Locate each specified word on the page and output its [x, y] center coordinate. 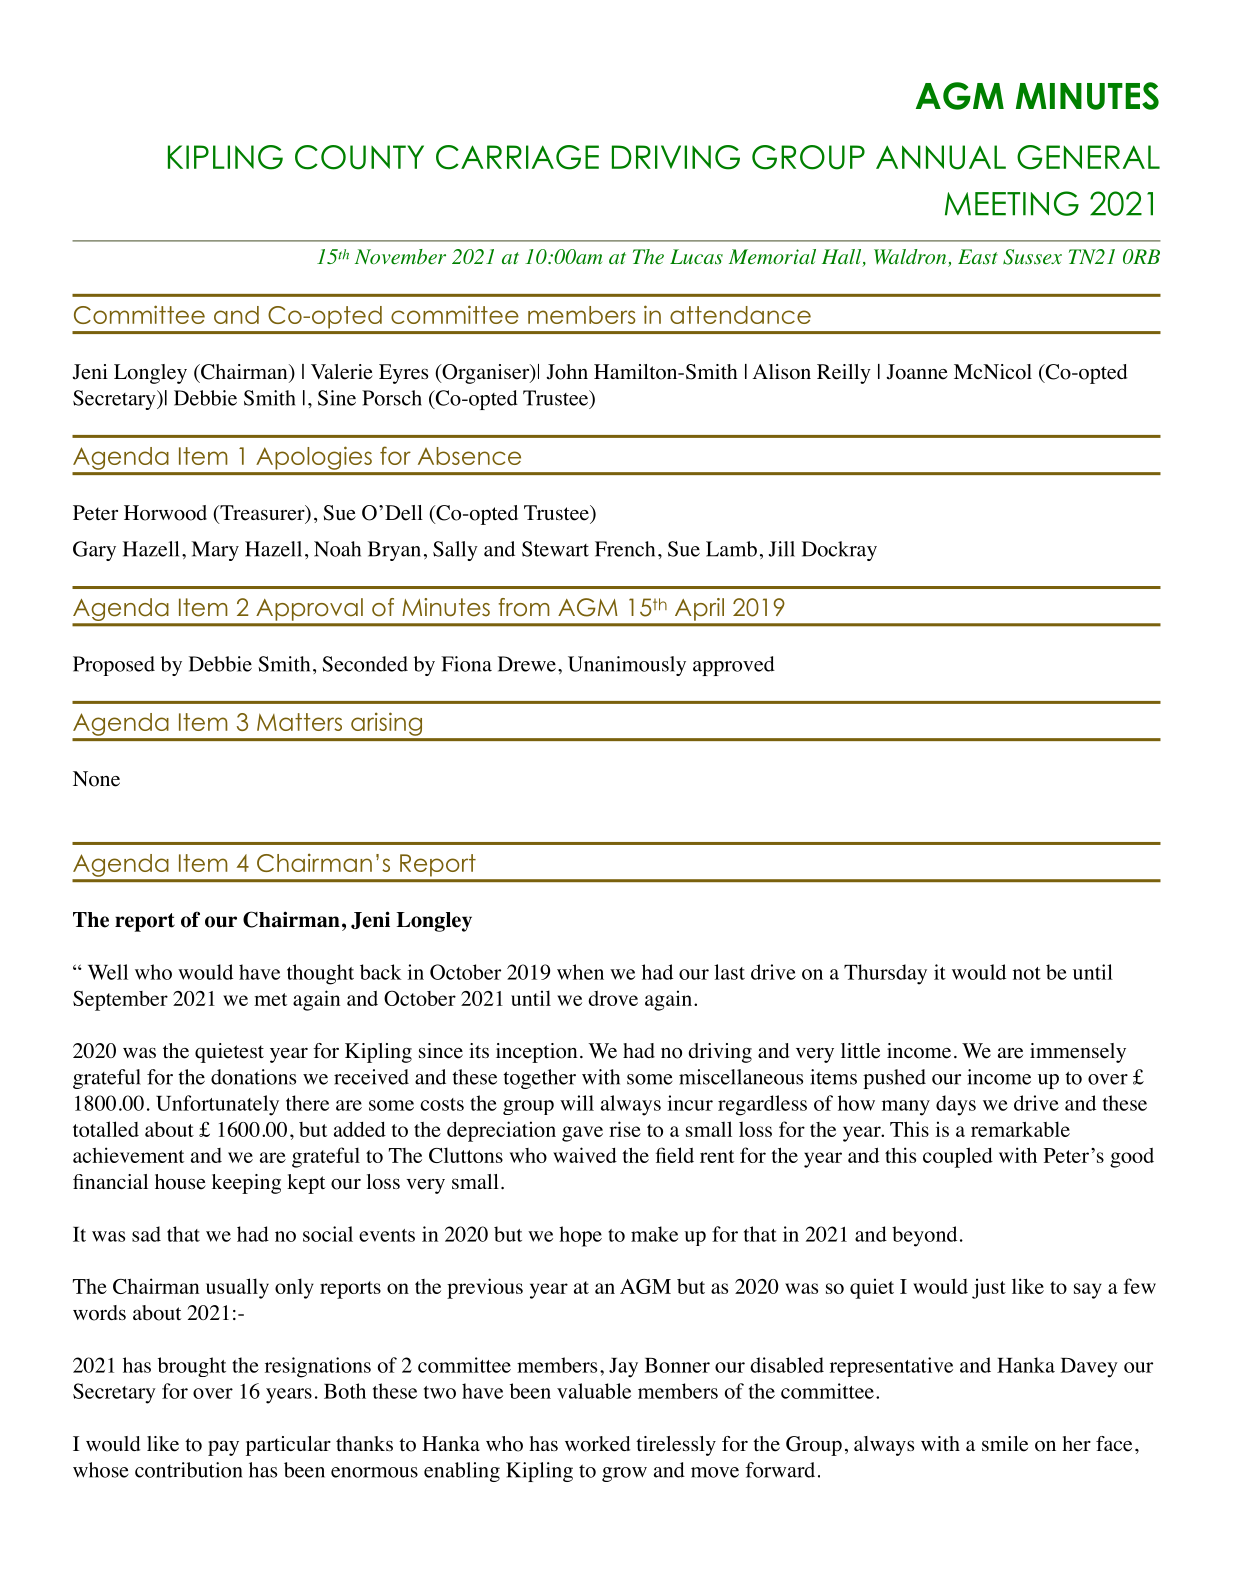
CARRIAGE [517, 157]
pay [223, 1448]
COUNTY [359, 157]
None [96, 779]
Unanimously [627, 666]
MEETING [1012, 203]
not [1027, 973]
